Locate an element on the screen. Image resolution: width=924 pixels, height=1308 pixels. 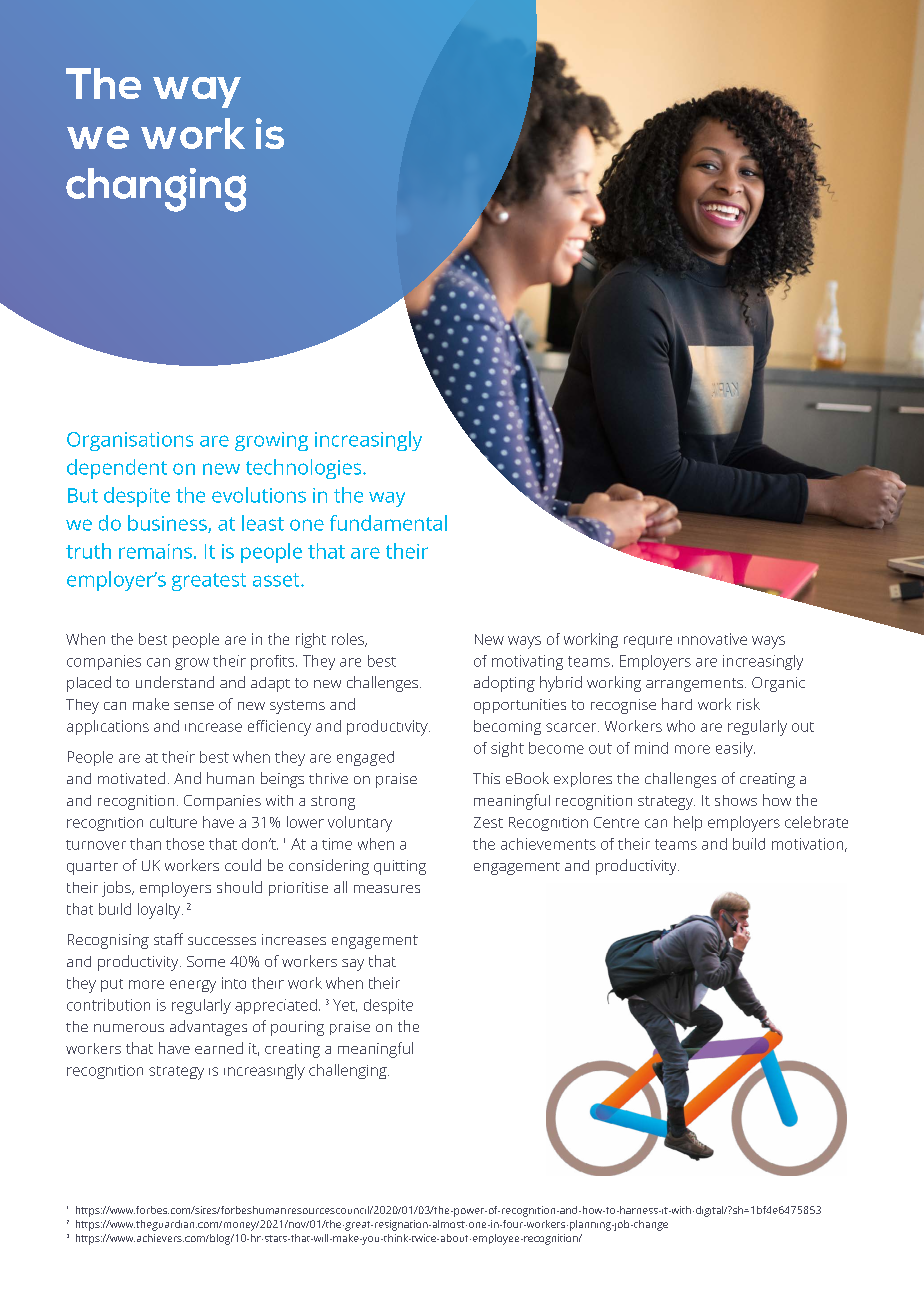
advantages is located at coordinates (208, 1028).
